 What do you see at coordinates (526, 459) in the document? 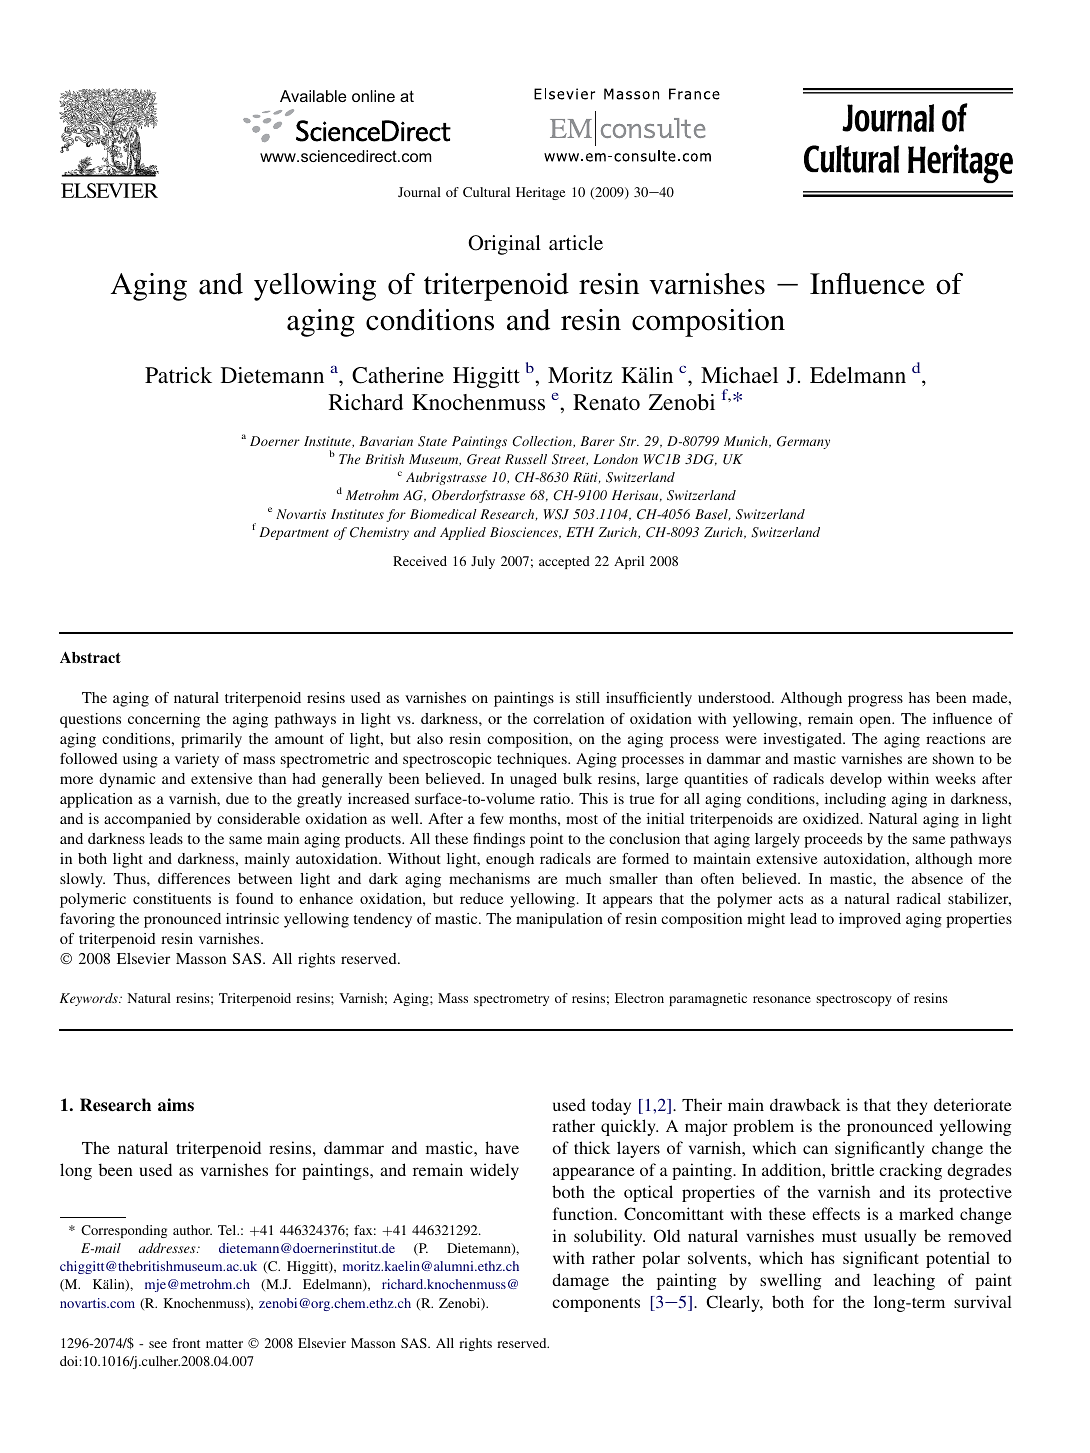
I see `Russell` at bounding box center [526, 459].
